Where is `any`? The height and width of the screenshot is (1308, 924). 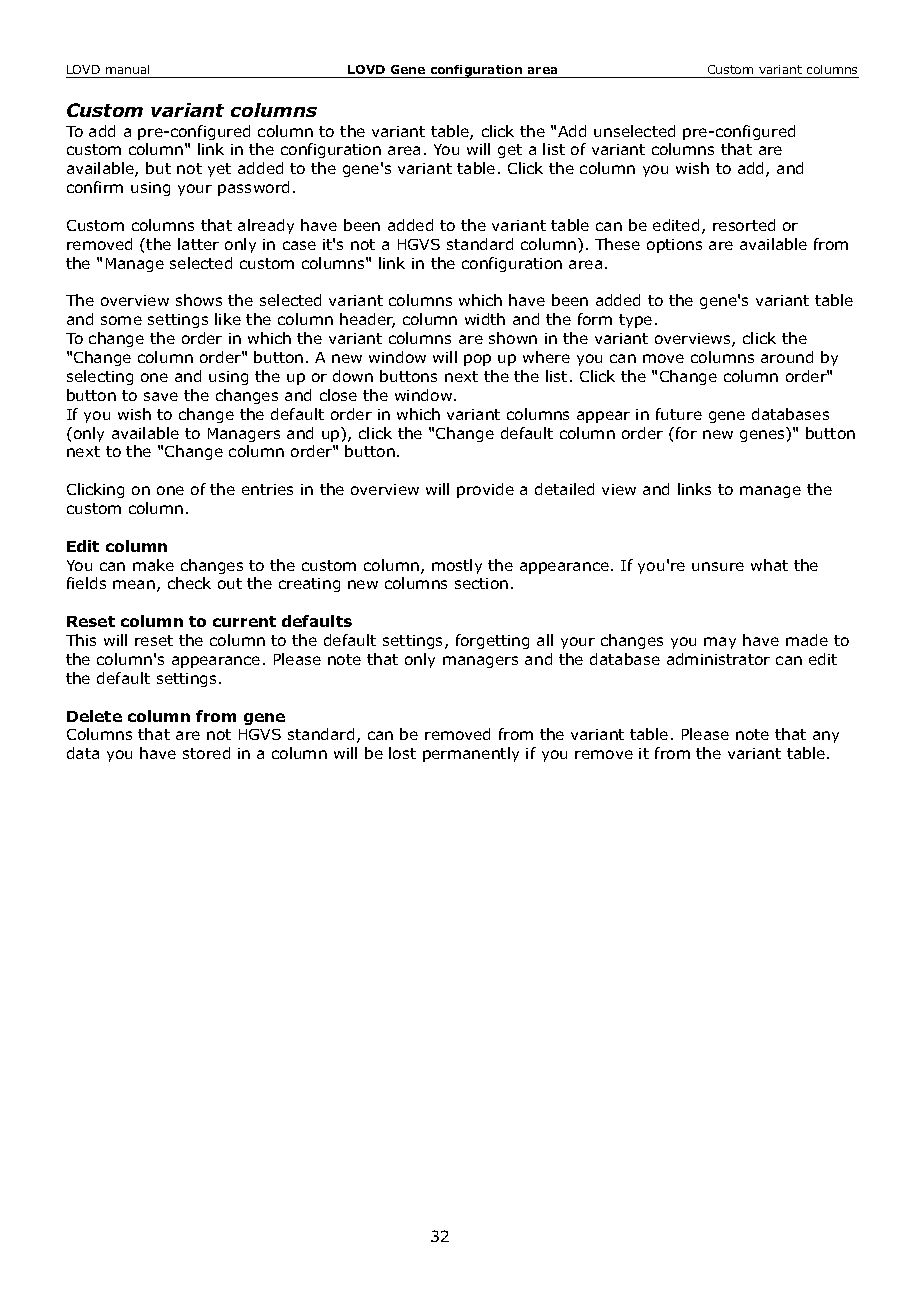
any is located at coordinates (826, 737).
